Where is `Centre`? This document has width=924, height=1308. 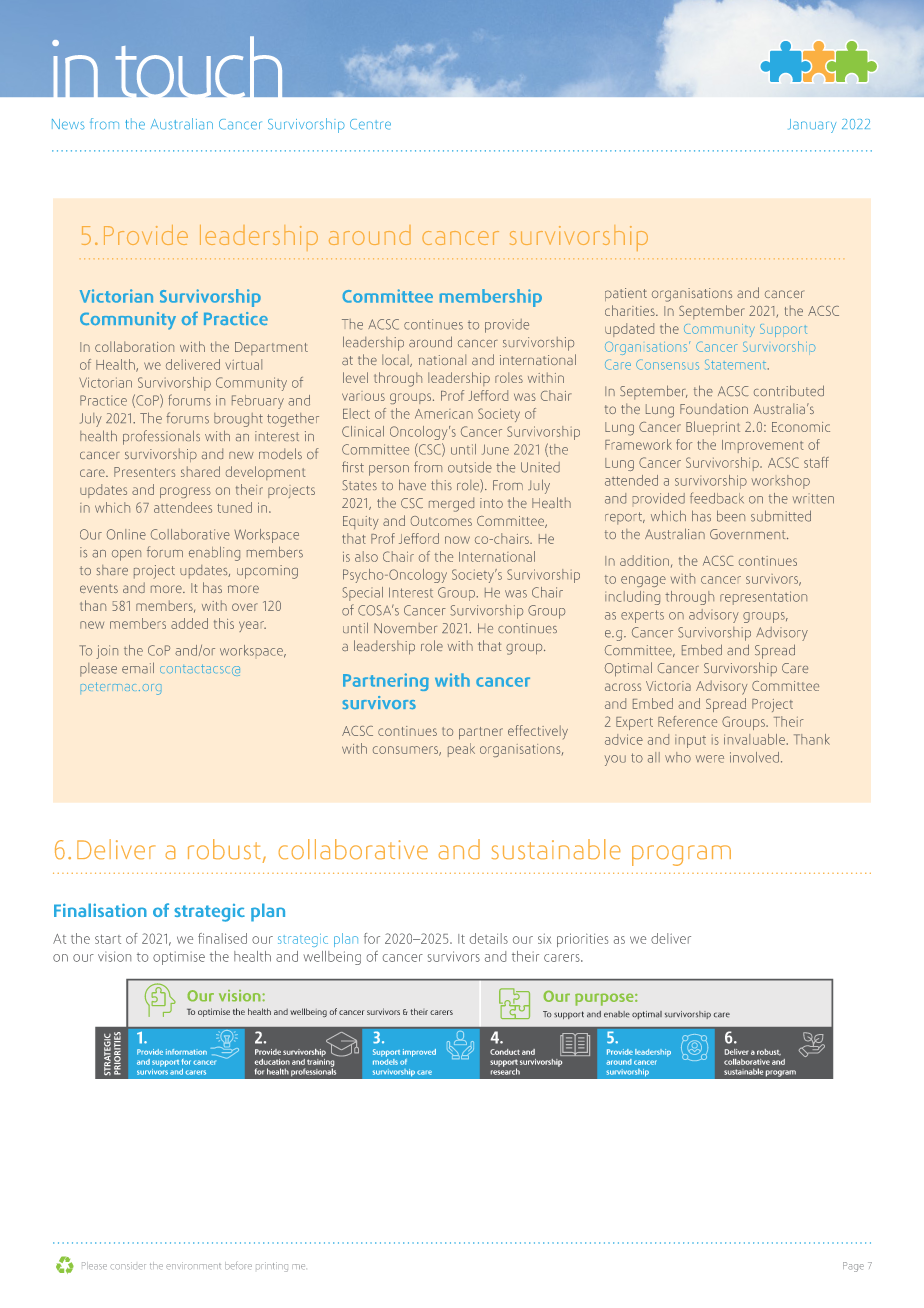
Centre is located at coordinates (370, 124).
